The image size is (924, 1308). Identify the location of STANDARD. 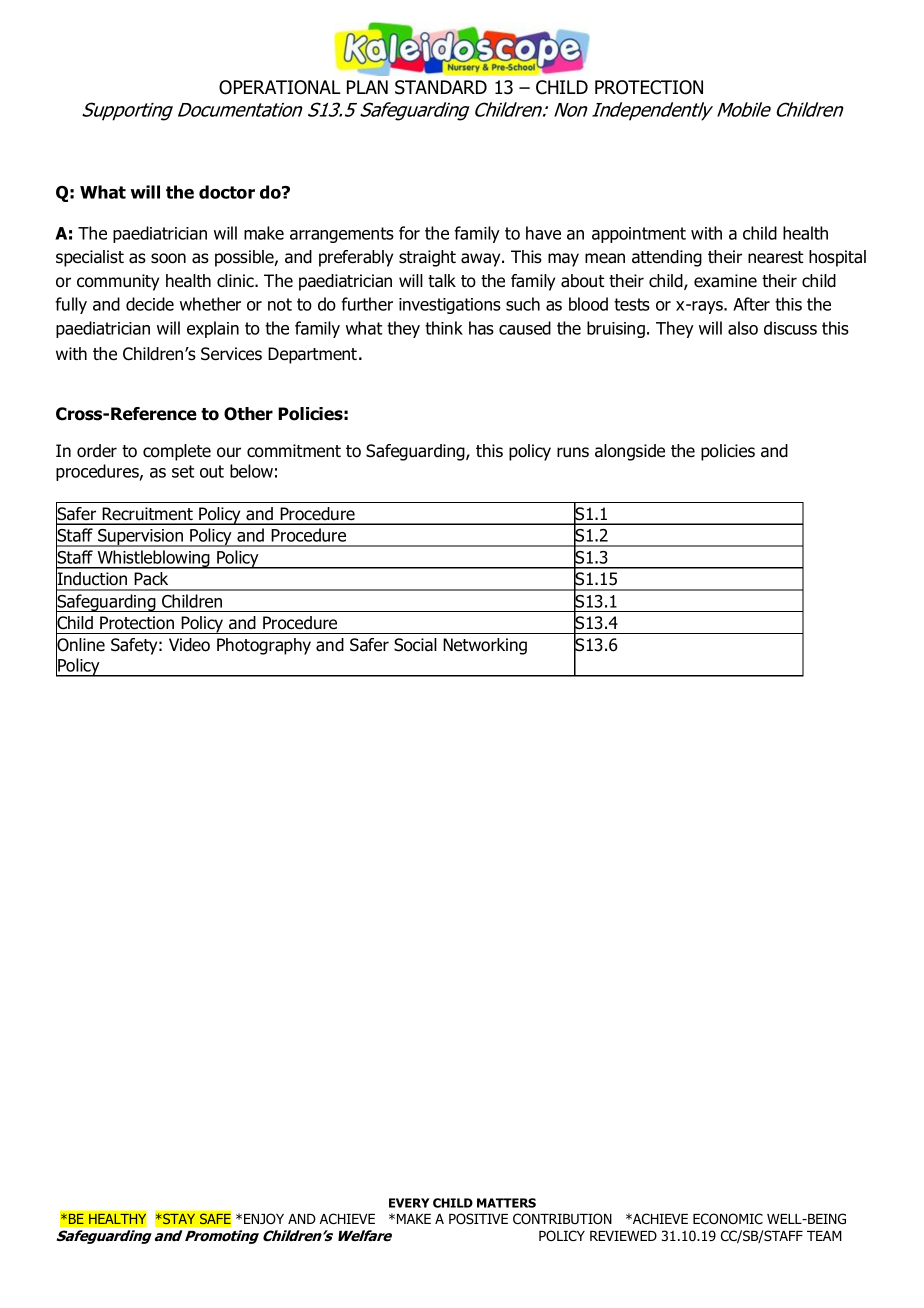
(441, 87).
